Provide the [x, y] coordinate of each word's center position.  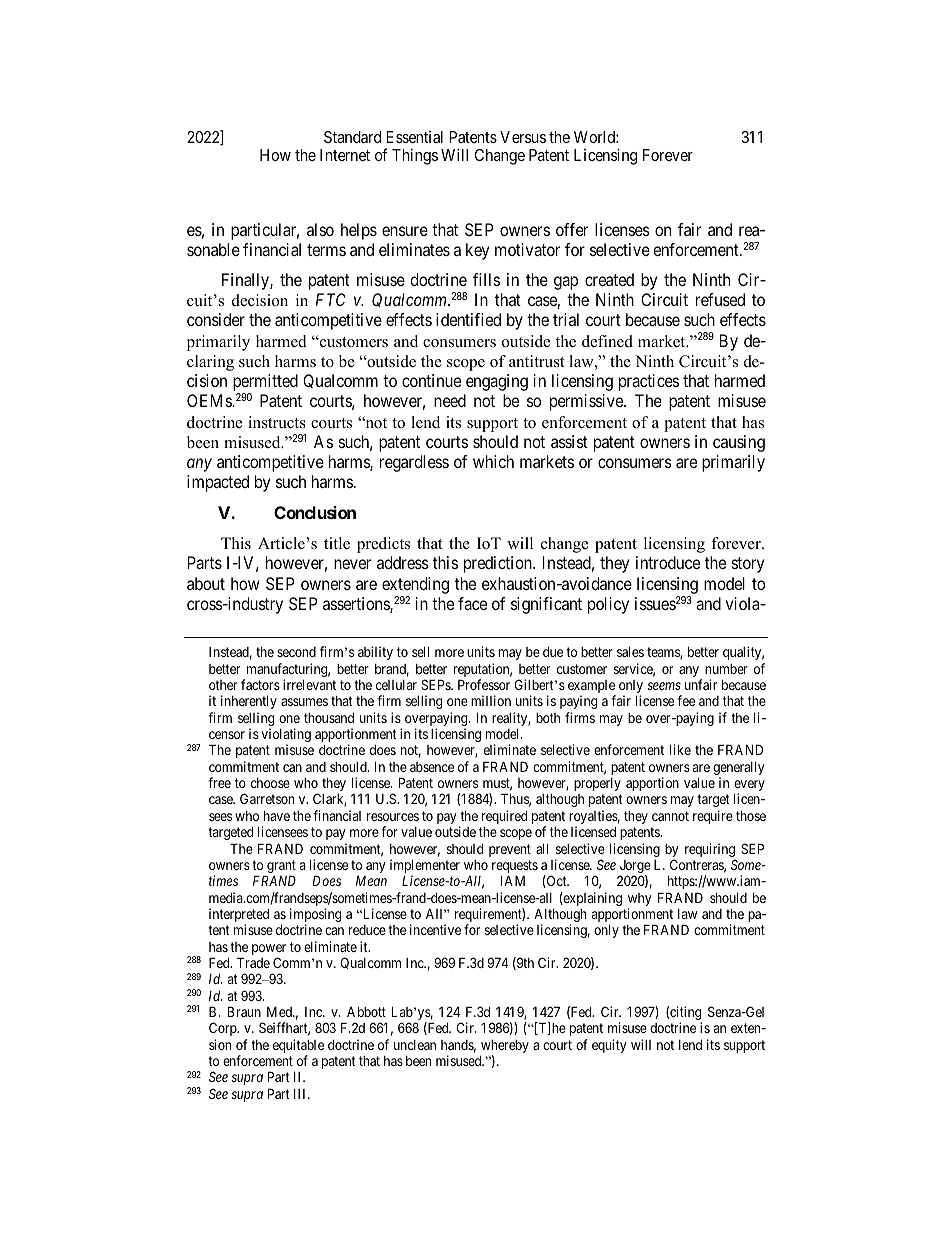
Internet [345, 155]
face [472, 603]
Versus [523, 137]
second [296, 652]
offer [572, 229]
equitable [298, 1047]
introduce [668, 562]
